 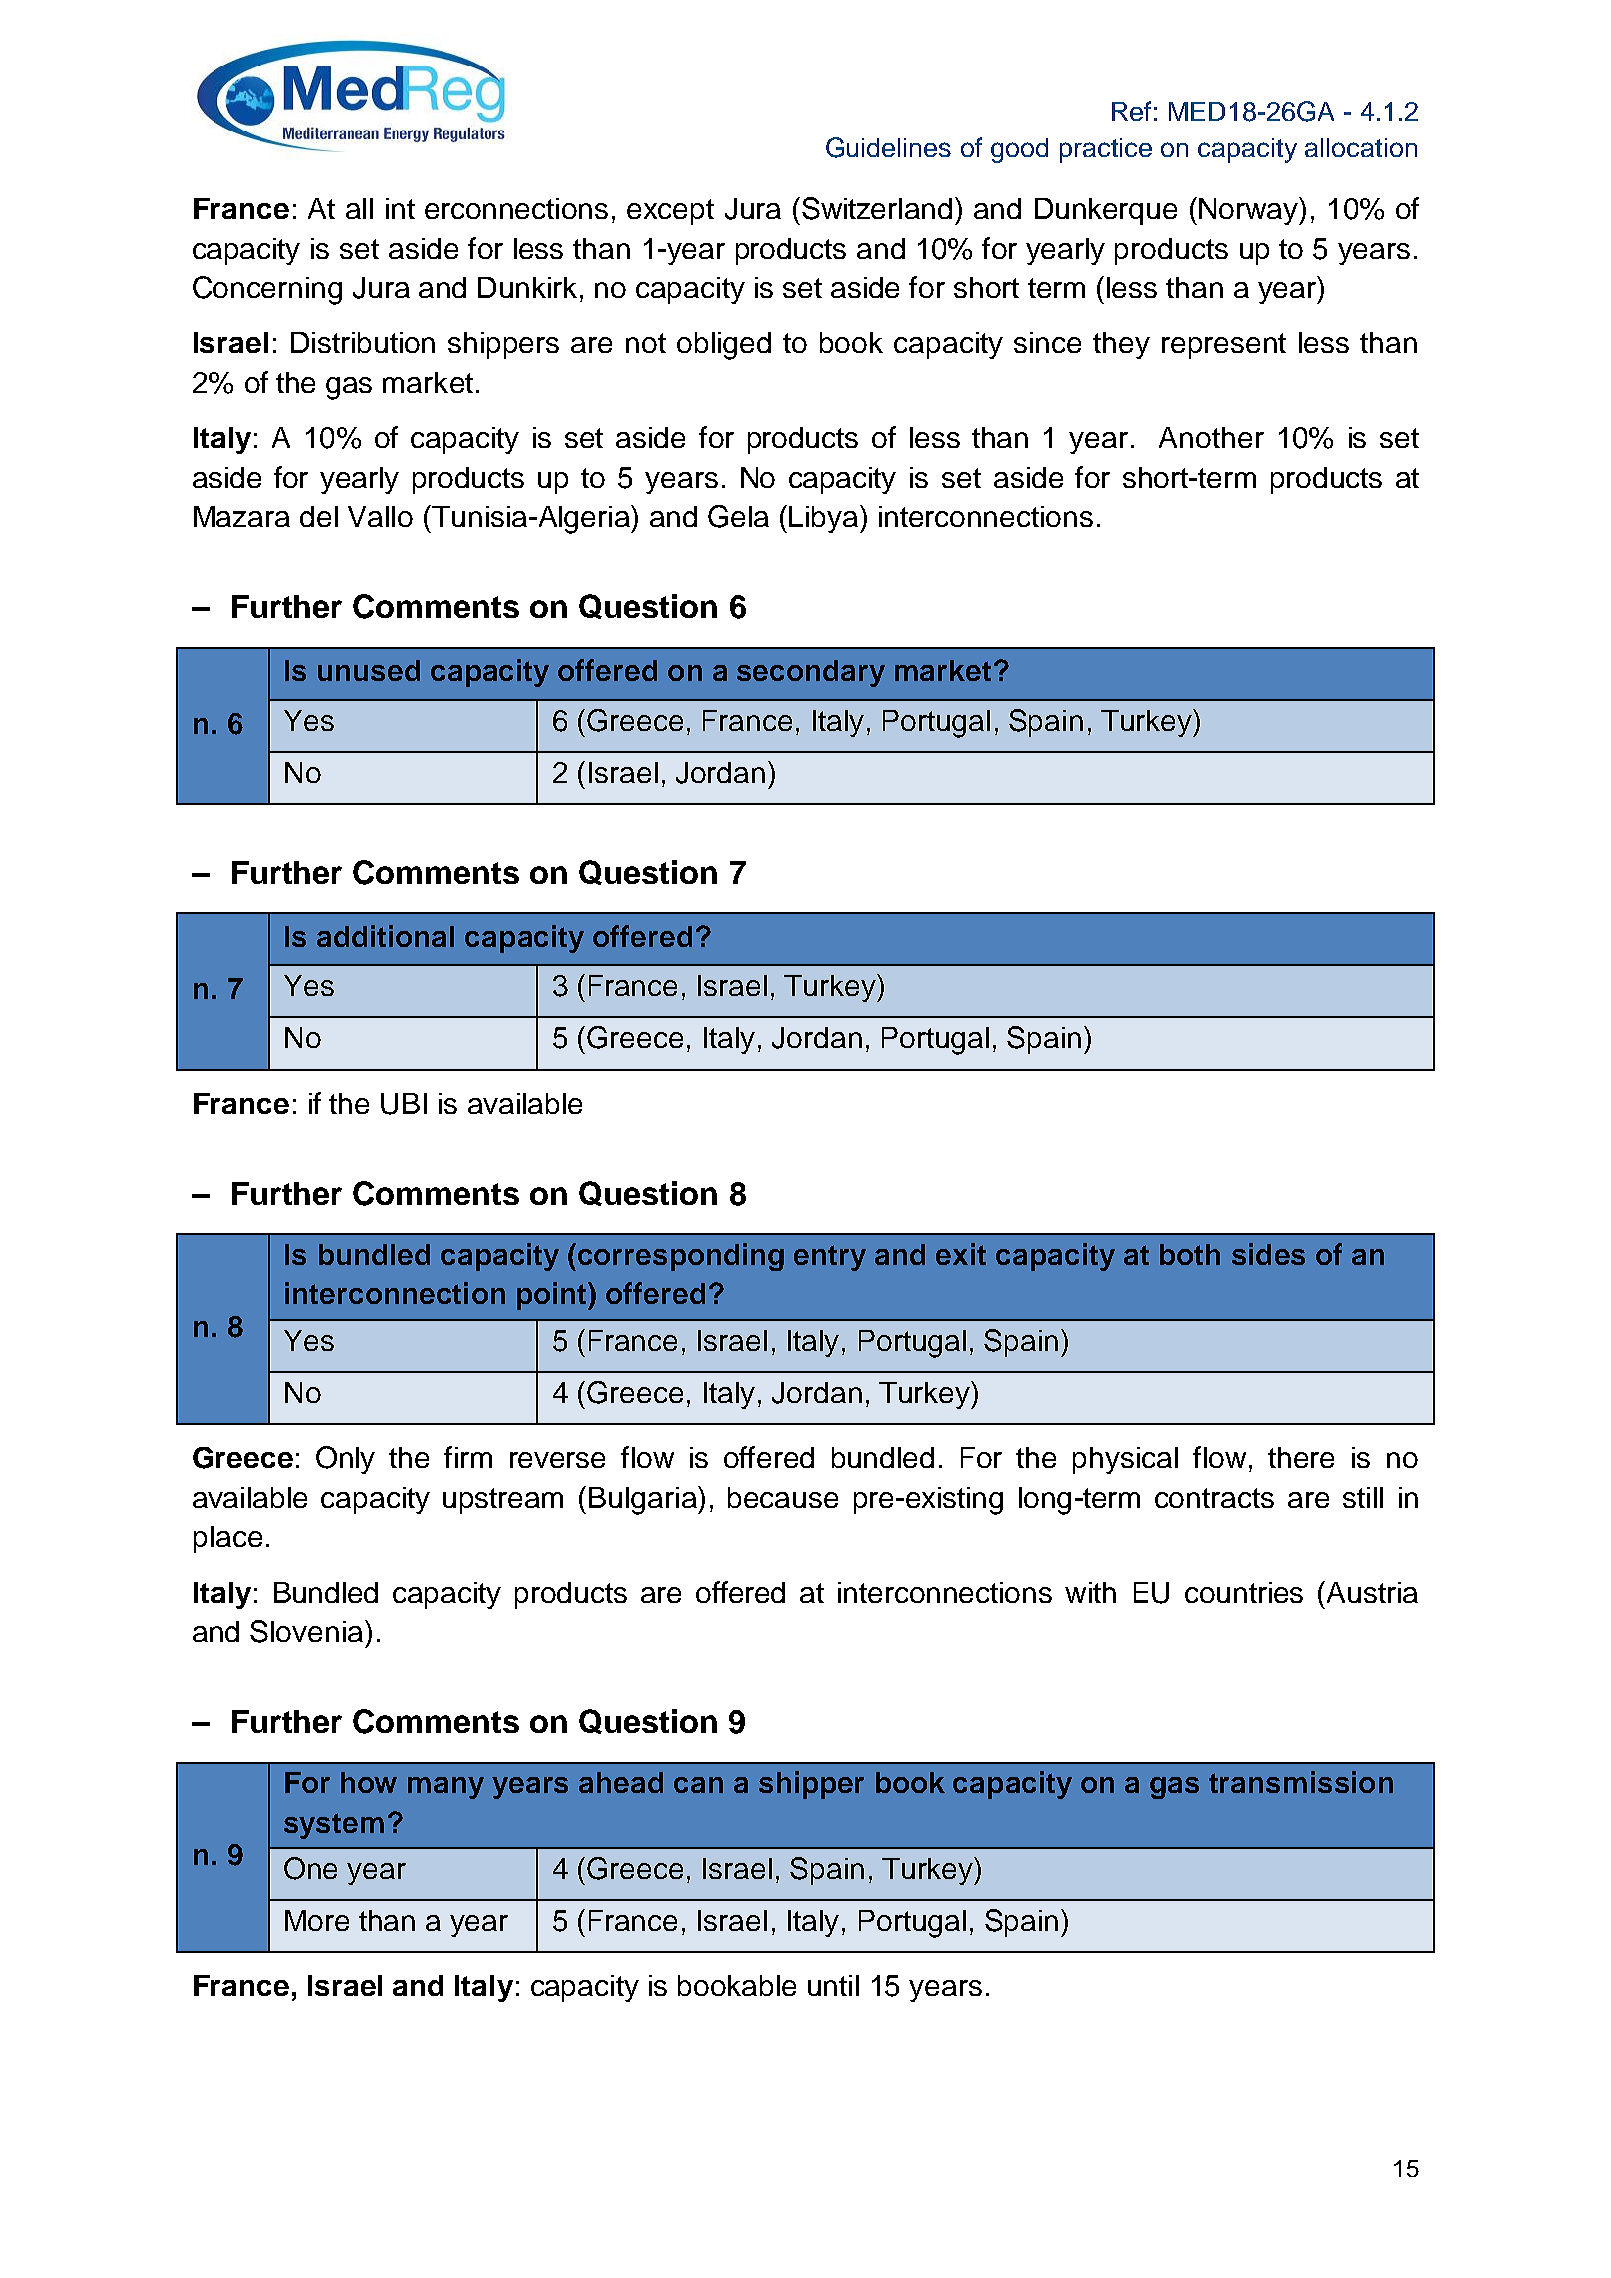 I want to click on Another, so click(x=1211, y=437).
